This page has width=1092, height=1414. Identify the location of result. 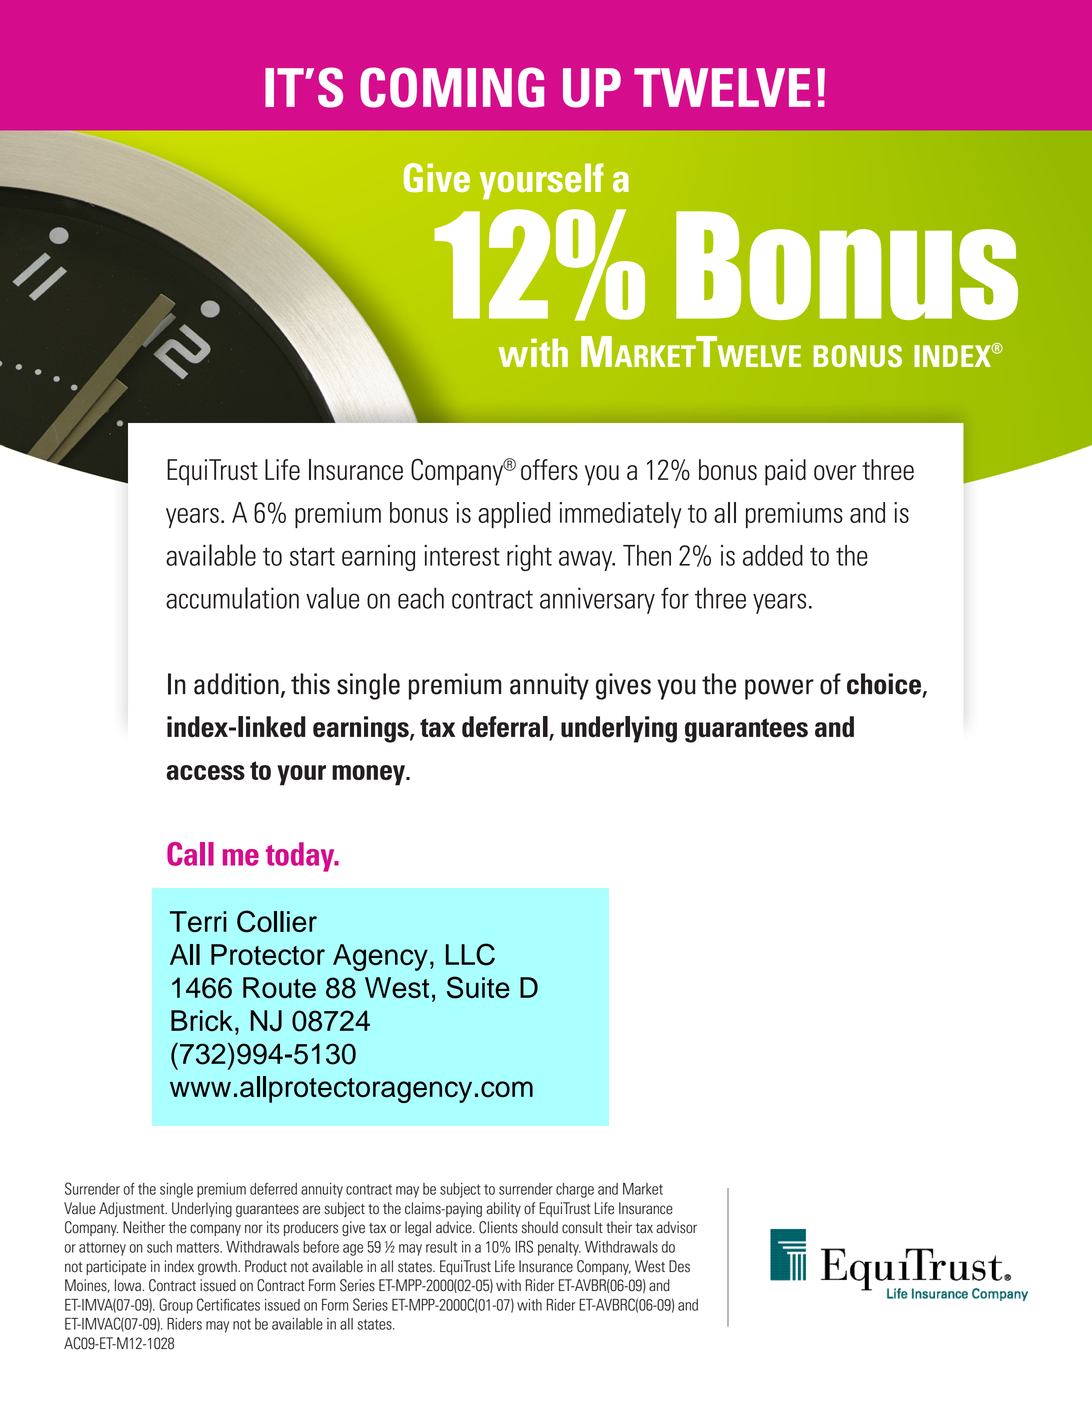
(441, 1247).
